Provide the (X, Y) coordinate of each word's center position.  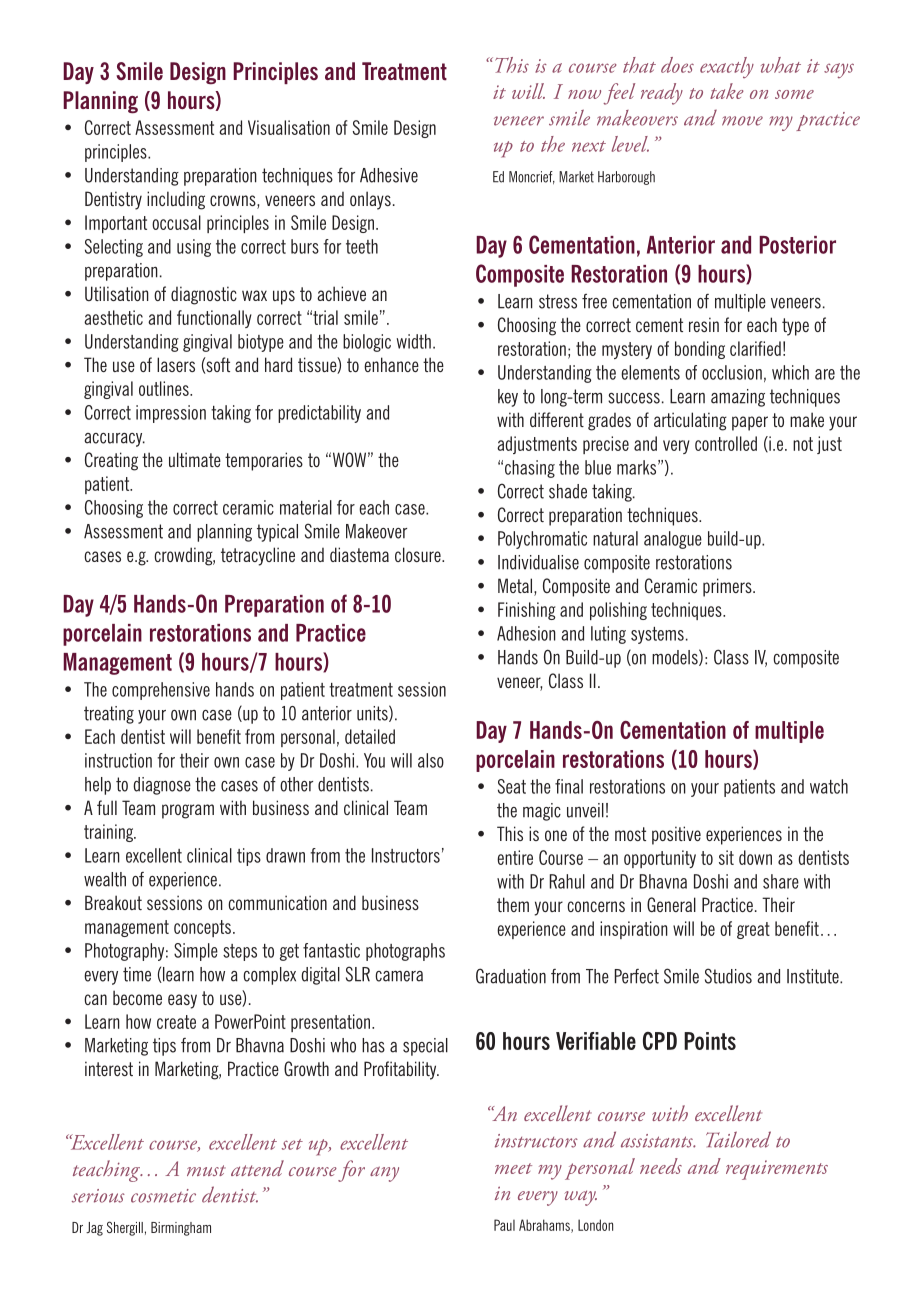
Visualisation (289, 127)
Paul (504, 1225)
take (727, 91)
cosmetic (163, 1196)
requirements (777, 1170)
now (584, 94)
